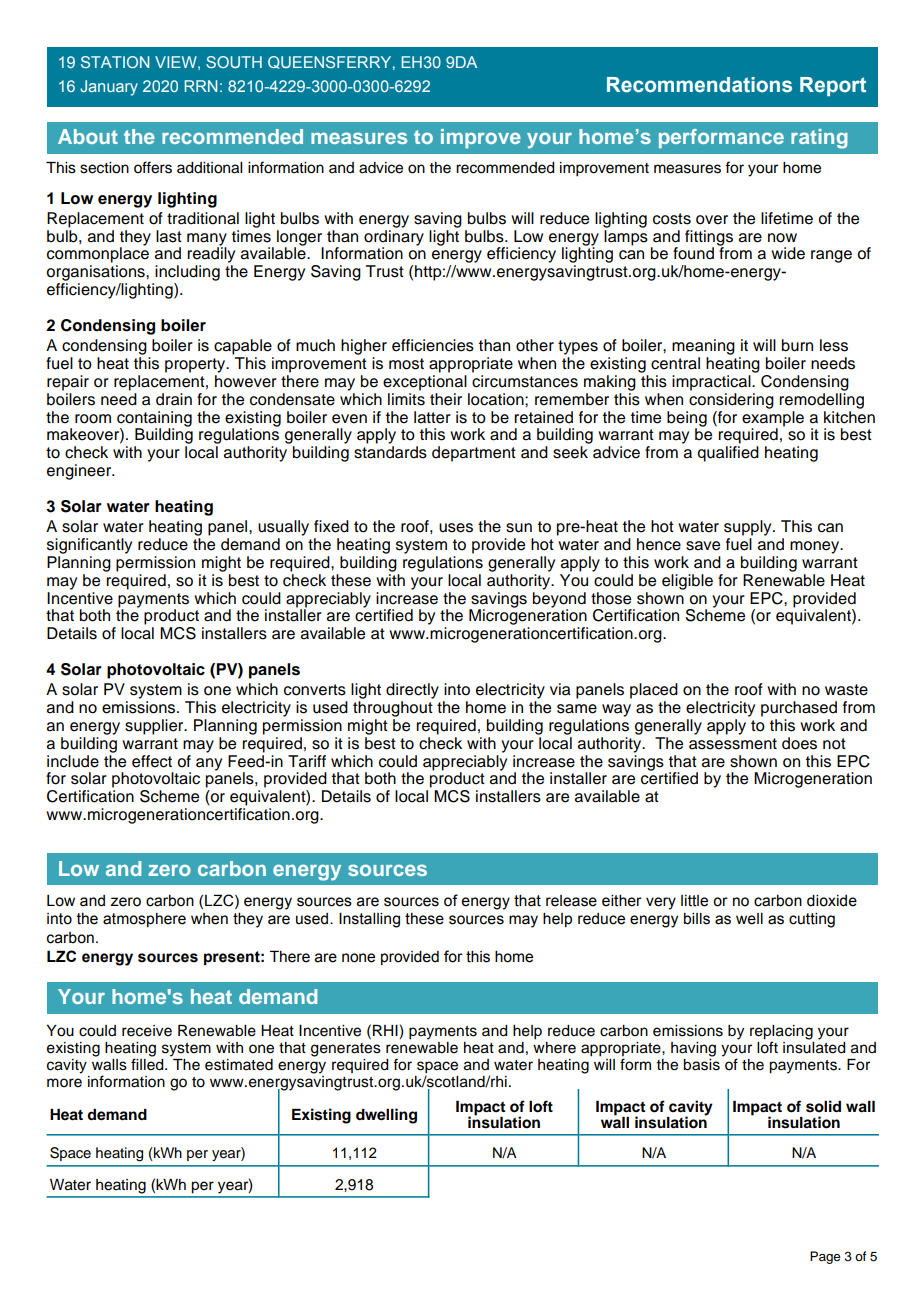 The height and width of the document is (1308, 924). I want to click on Installing, so click(369, 920).
